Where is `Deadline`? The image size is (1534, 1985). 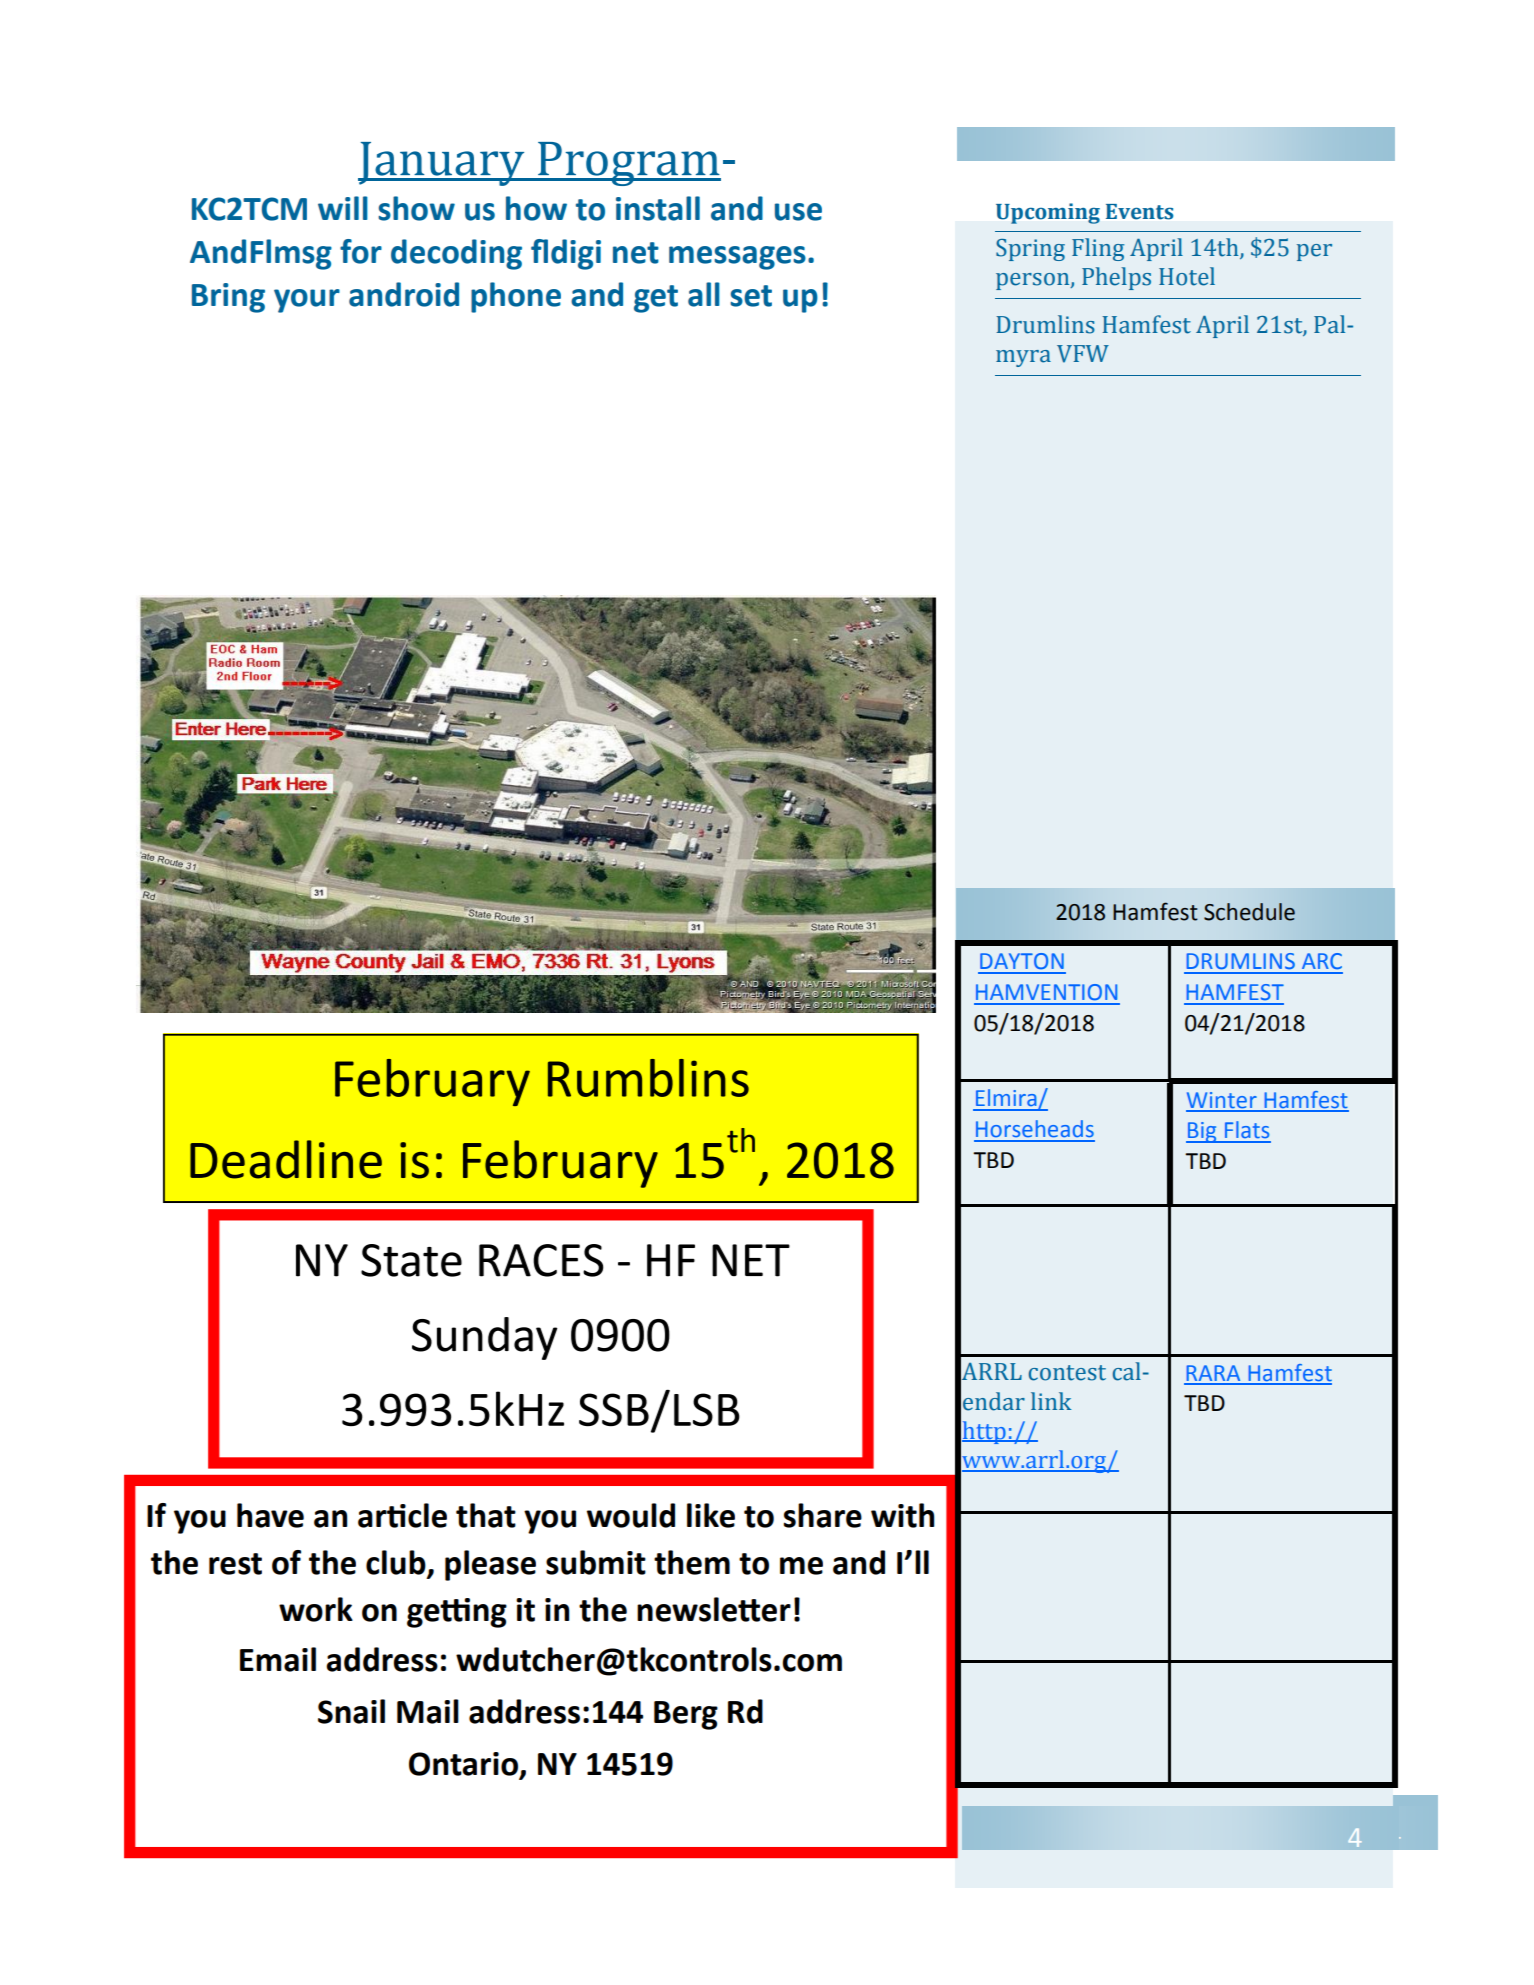
Deadline is located at coordinates (286, 1159).
